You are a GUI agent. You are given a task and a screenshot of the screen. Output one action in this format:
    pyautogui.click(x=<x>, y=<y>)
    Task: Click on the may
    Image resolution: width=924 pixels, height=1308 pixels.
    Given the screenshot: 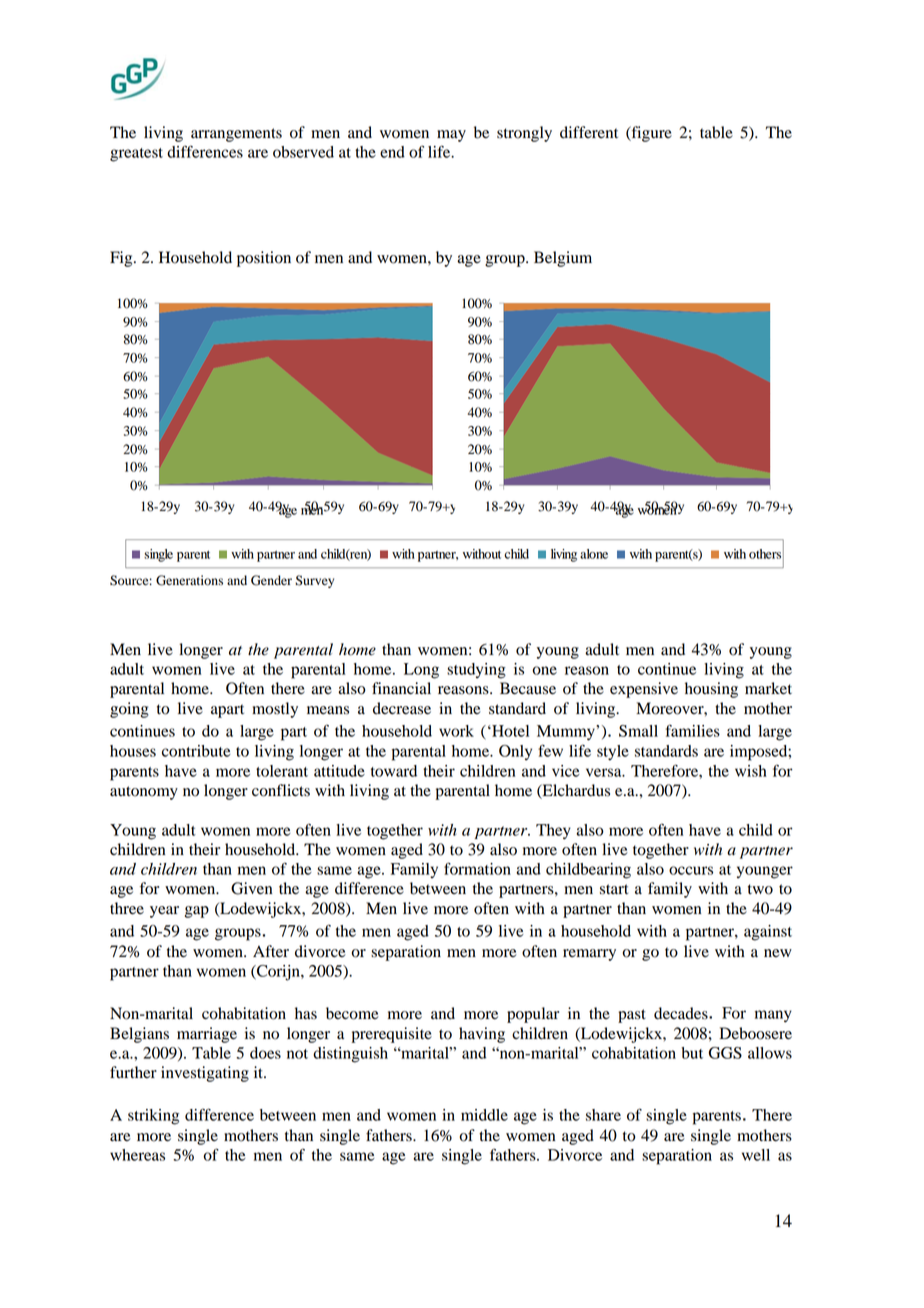 What is the action you would take?
    pyautogui.click(x=451, y=136)
